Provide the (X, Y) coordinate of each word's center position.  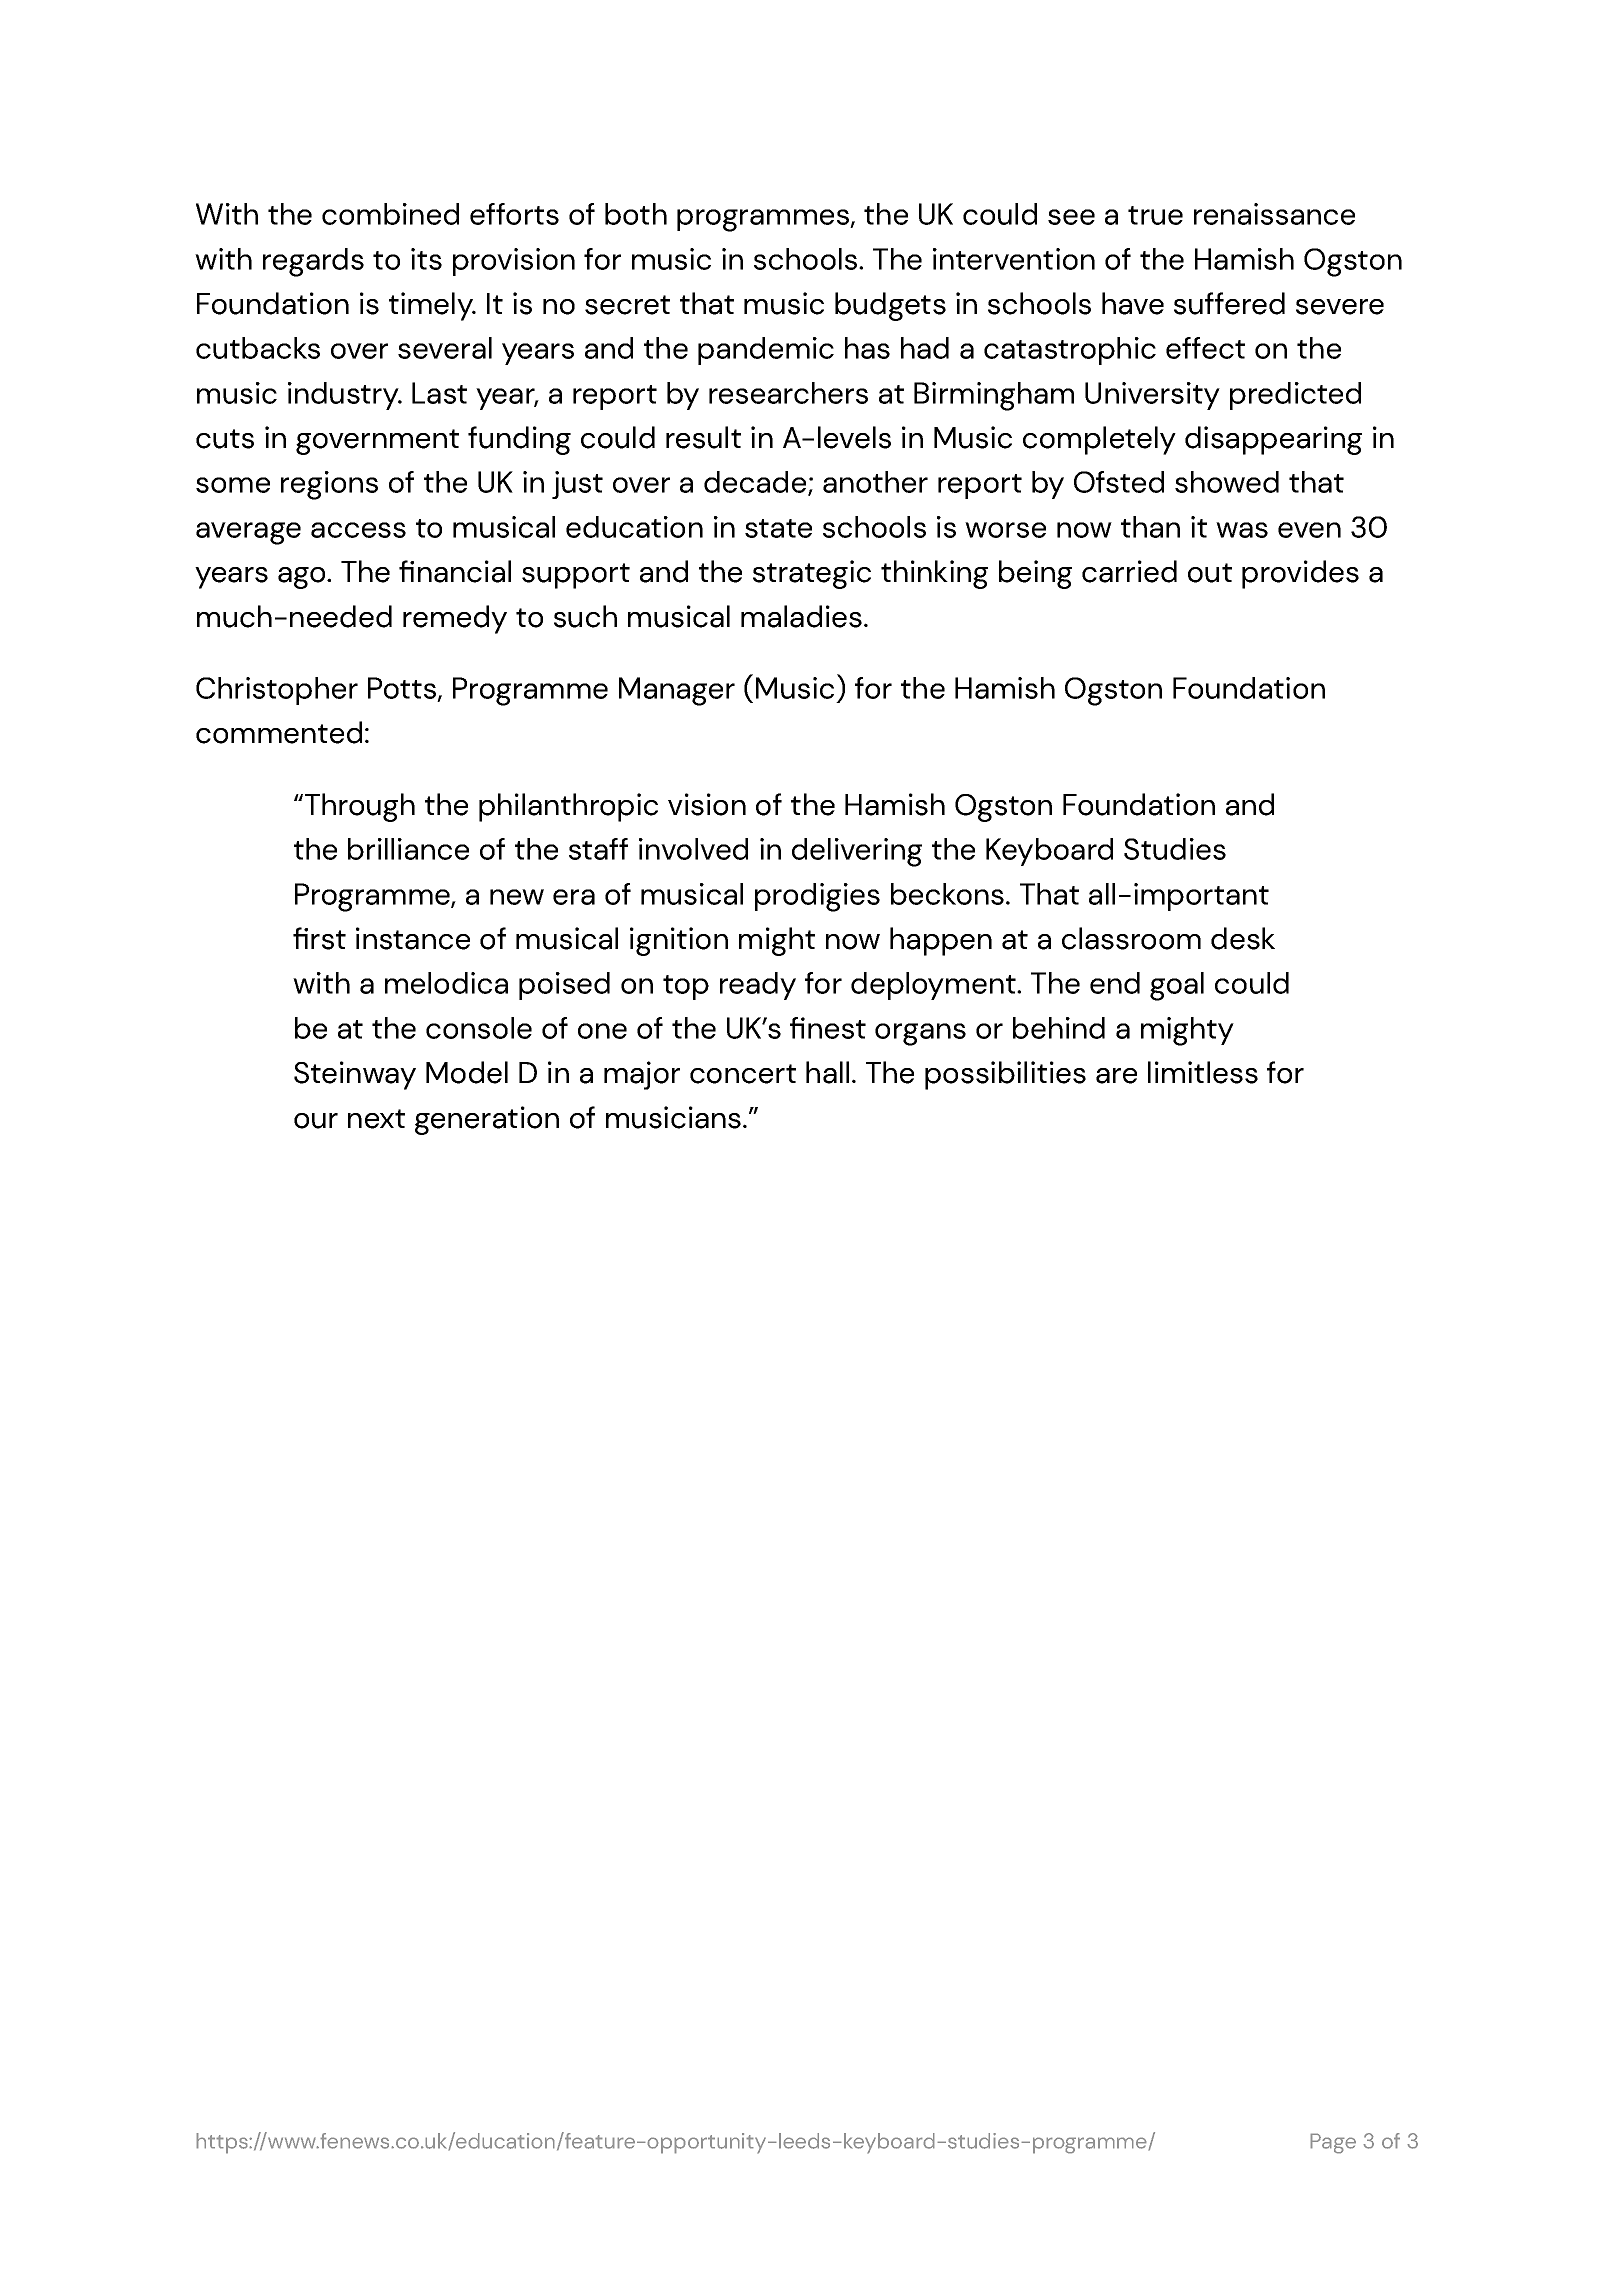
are (1116, 1076)
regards (313, 262)
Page (1333, 2143)
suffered (1229, 303)
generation (487, 1120)
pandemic (766, 351)
